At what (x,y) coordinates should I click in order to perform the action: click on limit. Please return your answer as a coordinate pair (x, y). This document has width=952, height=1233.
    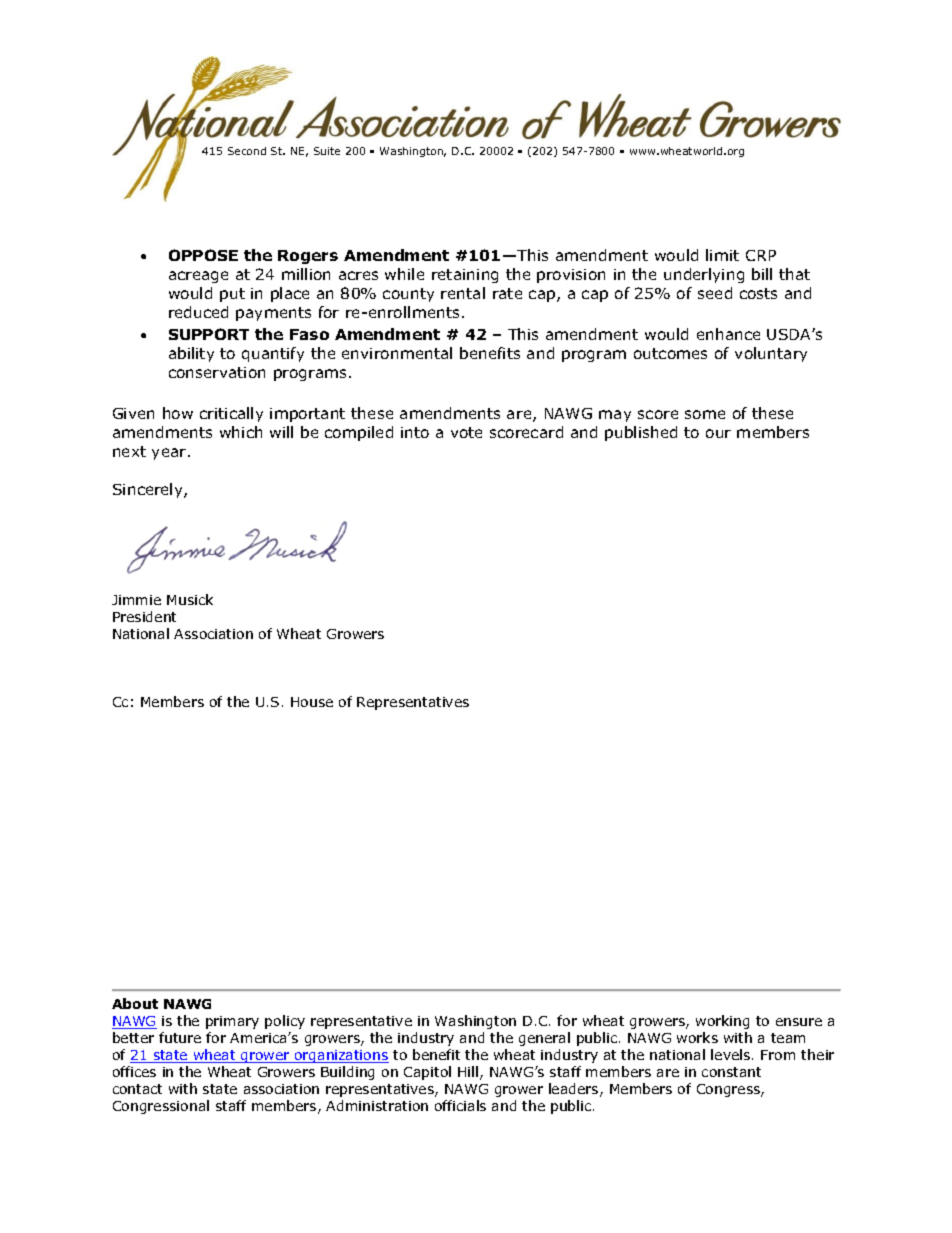
    Looking at the image, I should click on (722, 255).
